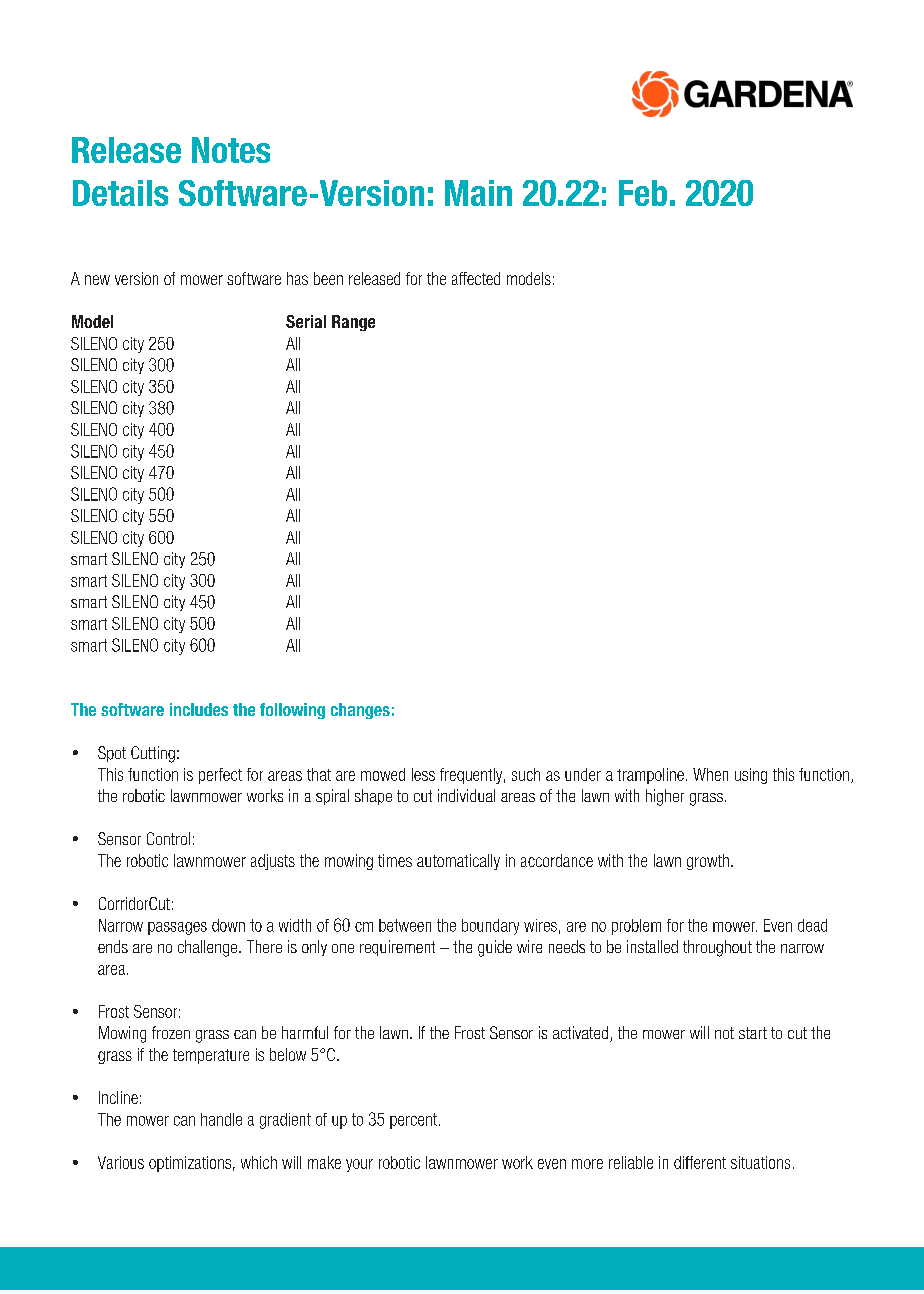  What do you see at coordinates (415, 1121) in the screenshot?
I see `percent` at bounding box center [415, 1121].
